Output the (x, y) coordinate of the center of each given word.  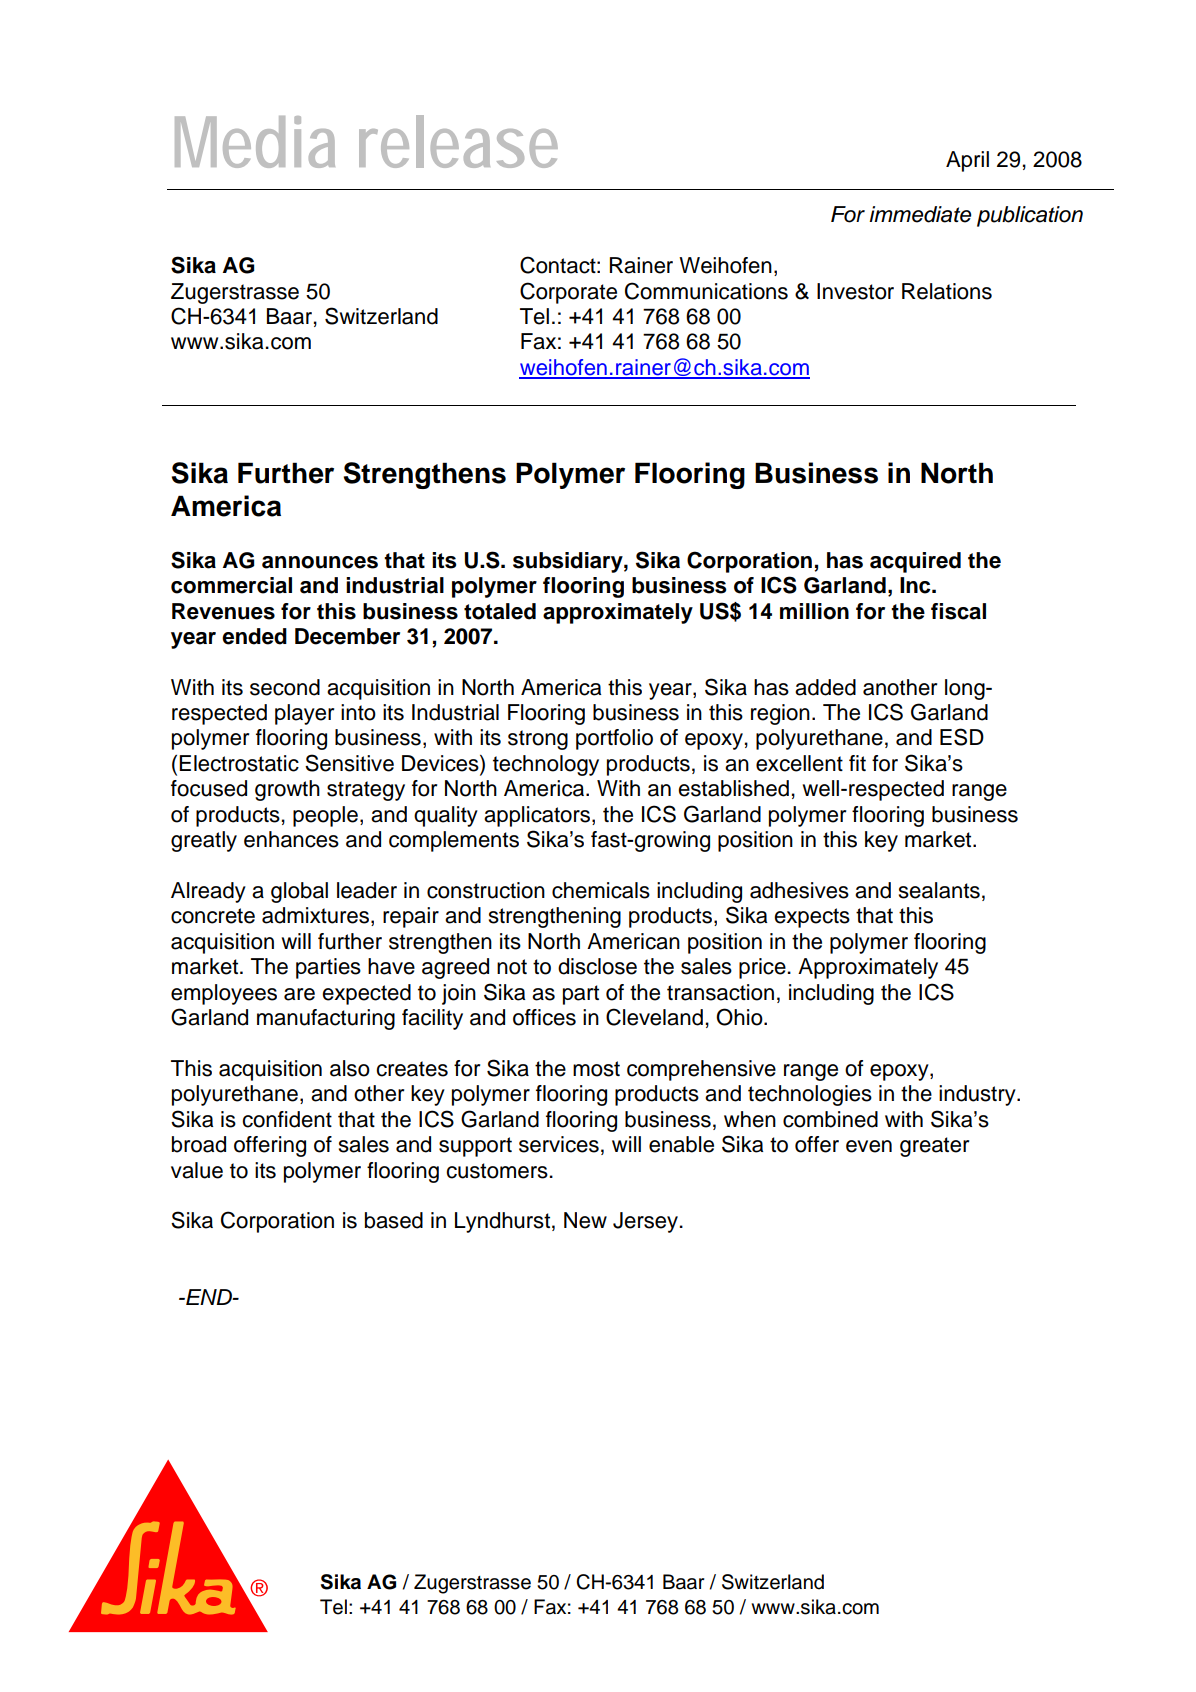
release (458, 141)
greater (934, 1147)
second (285, 687)
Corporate (568, 293)
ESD (962, 737)
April (967, 161)
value (197, 1170)
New (585, 1220)
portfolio (614, 739)
